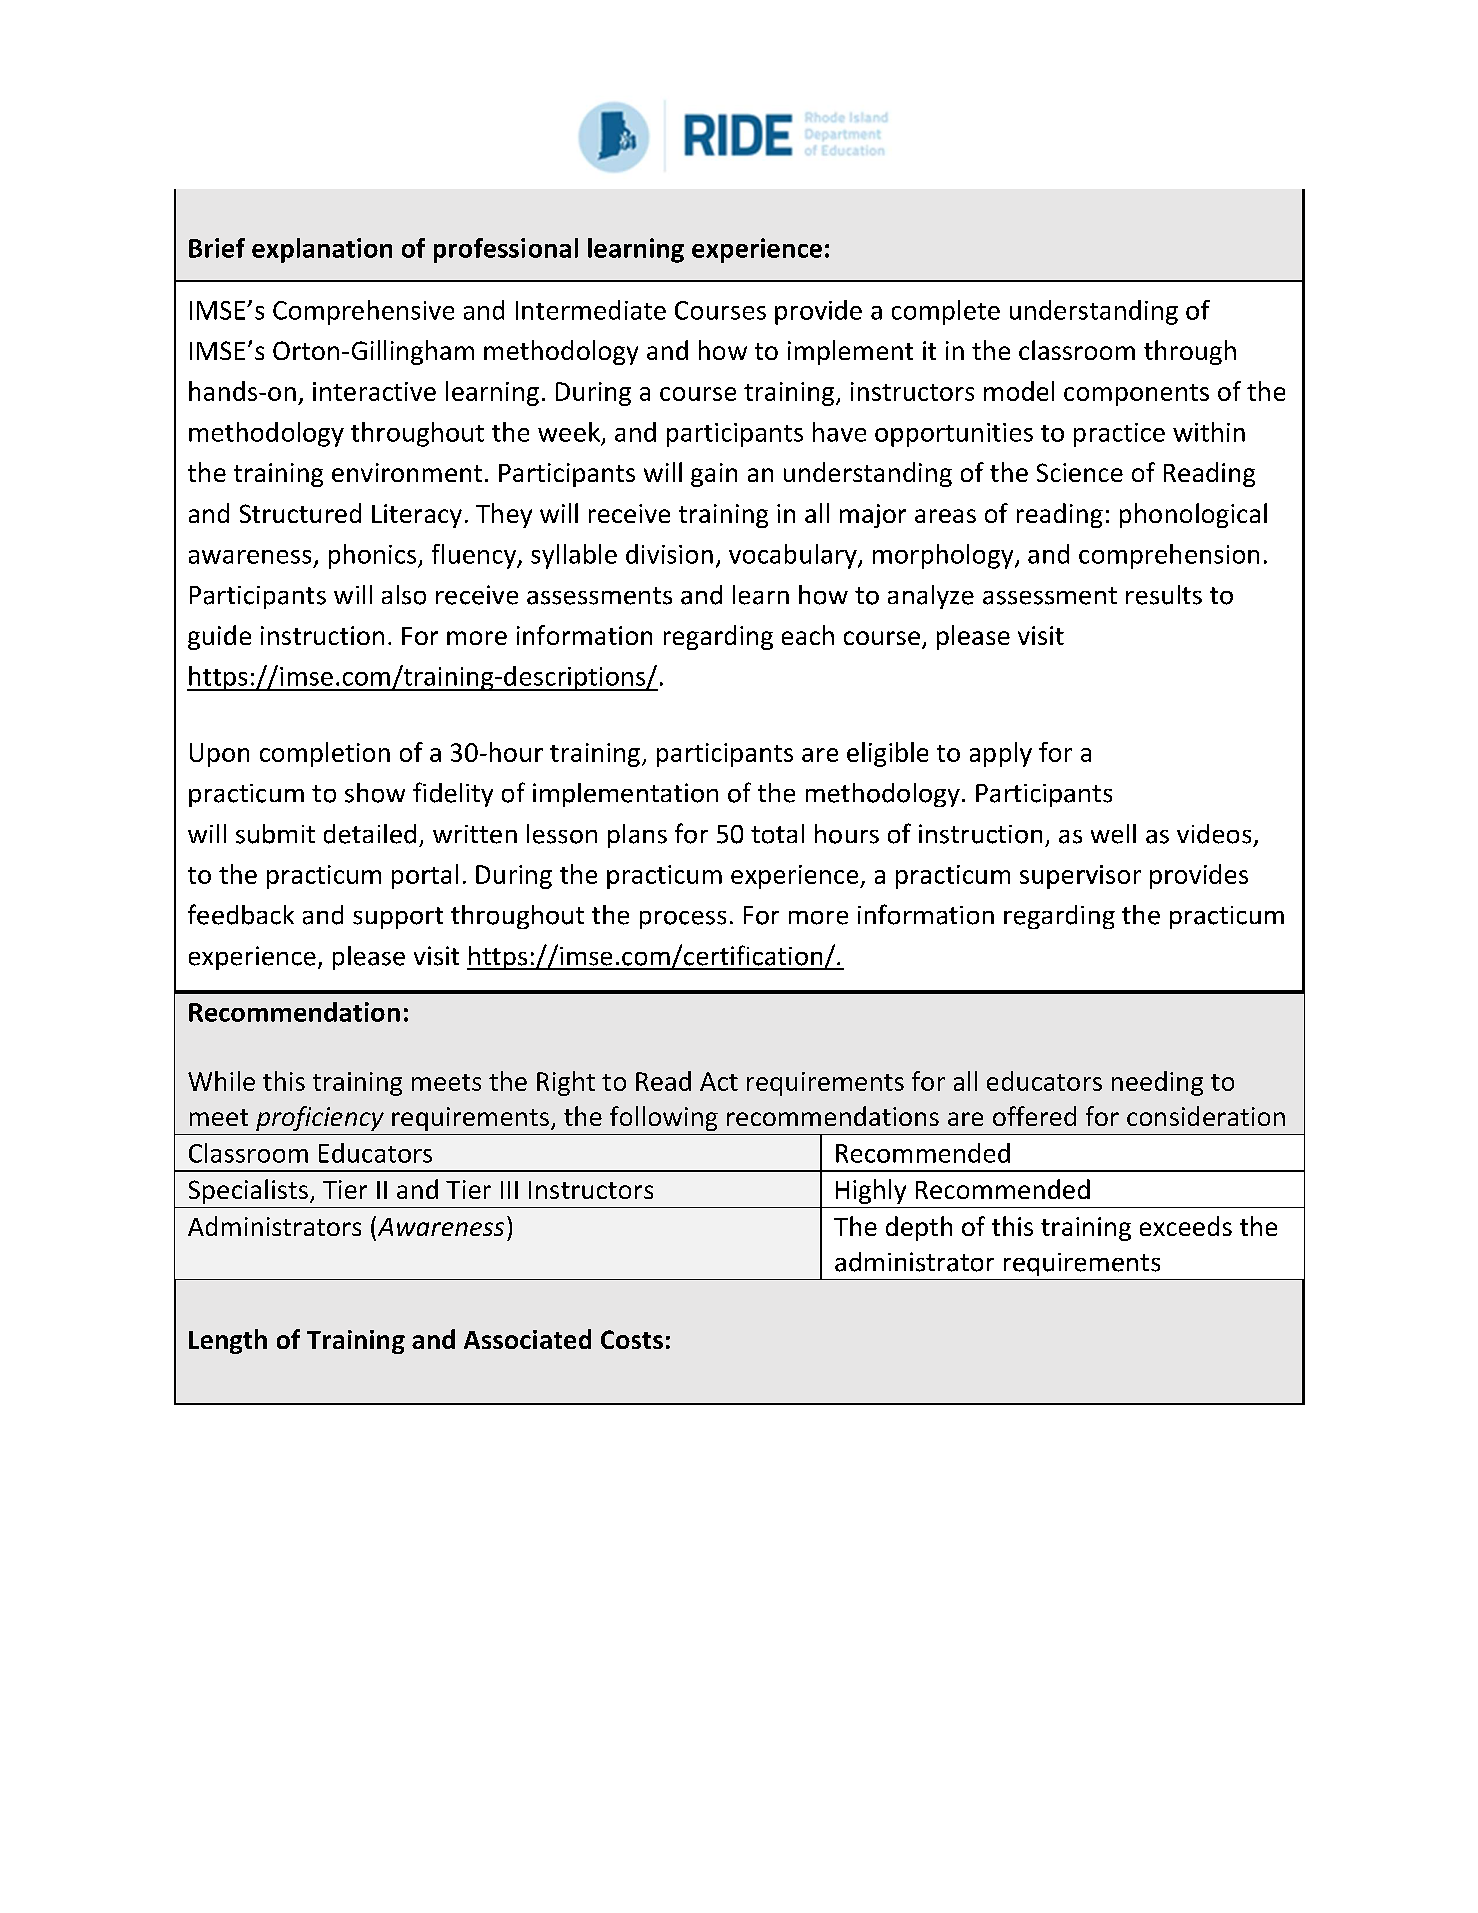 This page has height=1913, width=1478. What do you see at coordinates (375, 793) in the page?
I see `show` at bounding box center [375, 793].
